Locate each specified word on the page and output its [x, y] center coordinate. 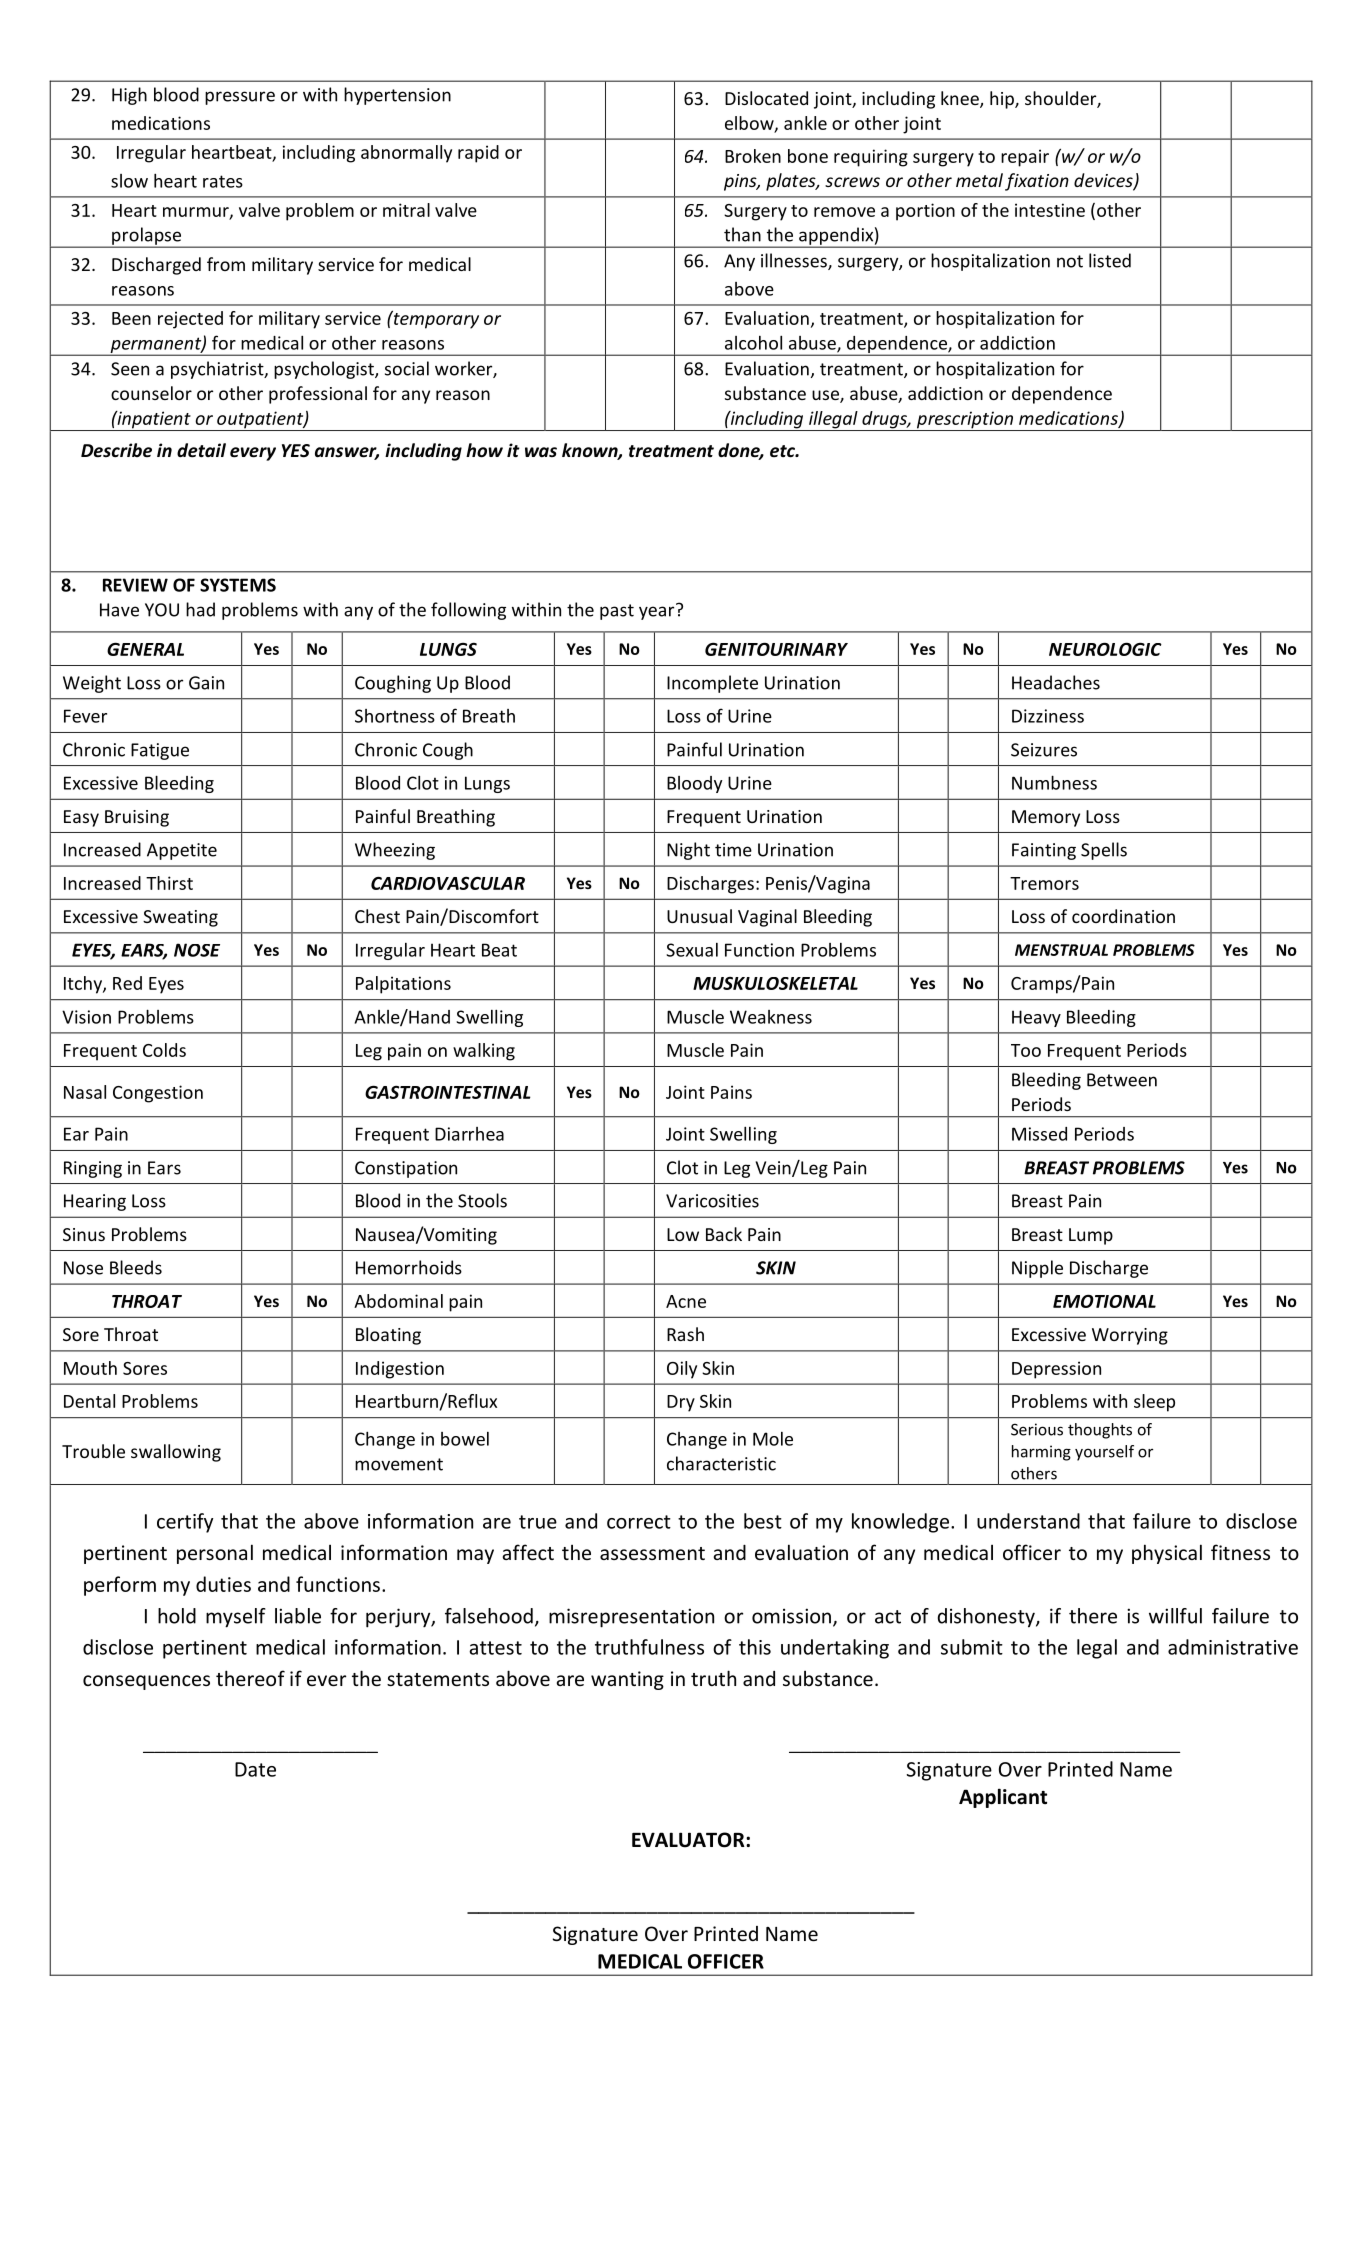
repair [1025, 158]
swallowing [176, 1453]
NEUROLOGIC [1105, 649]
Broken [753, 156]
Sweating [180, 918]
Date [255, 1769]
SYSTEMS [238, 585]
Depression [1056, 1370]
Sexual [692, 950]
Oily [682, 1370]
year [658, 612]
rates [223, 181]
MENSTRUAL [1061, 950]
